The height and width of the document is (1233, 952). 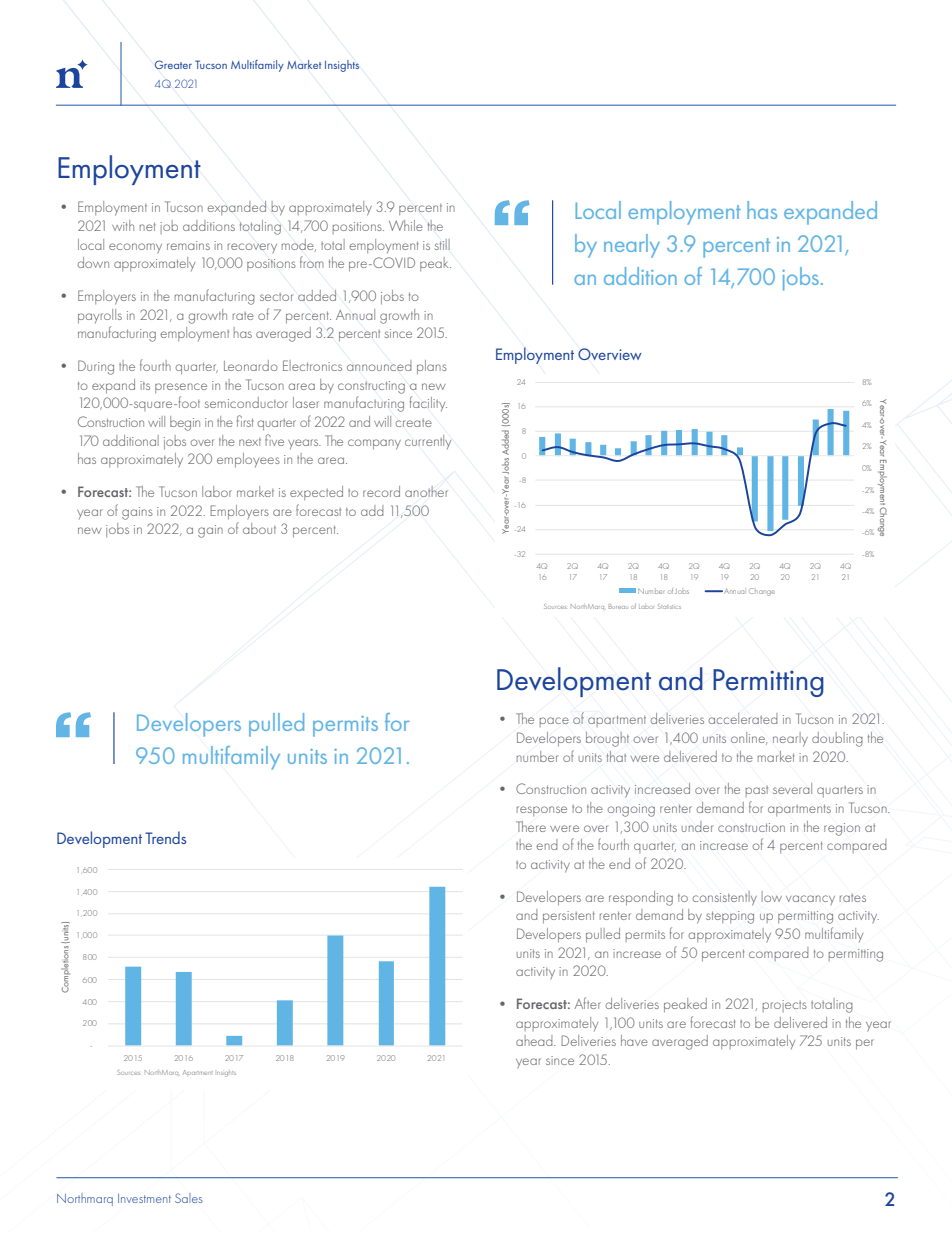 I want to click on still, so click(x=442, y=244).
